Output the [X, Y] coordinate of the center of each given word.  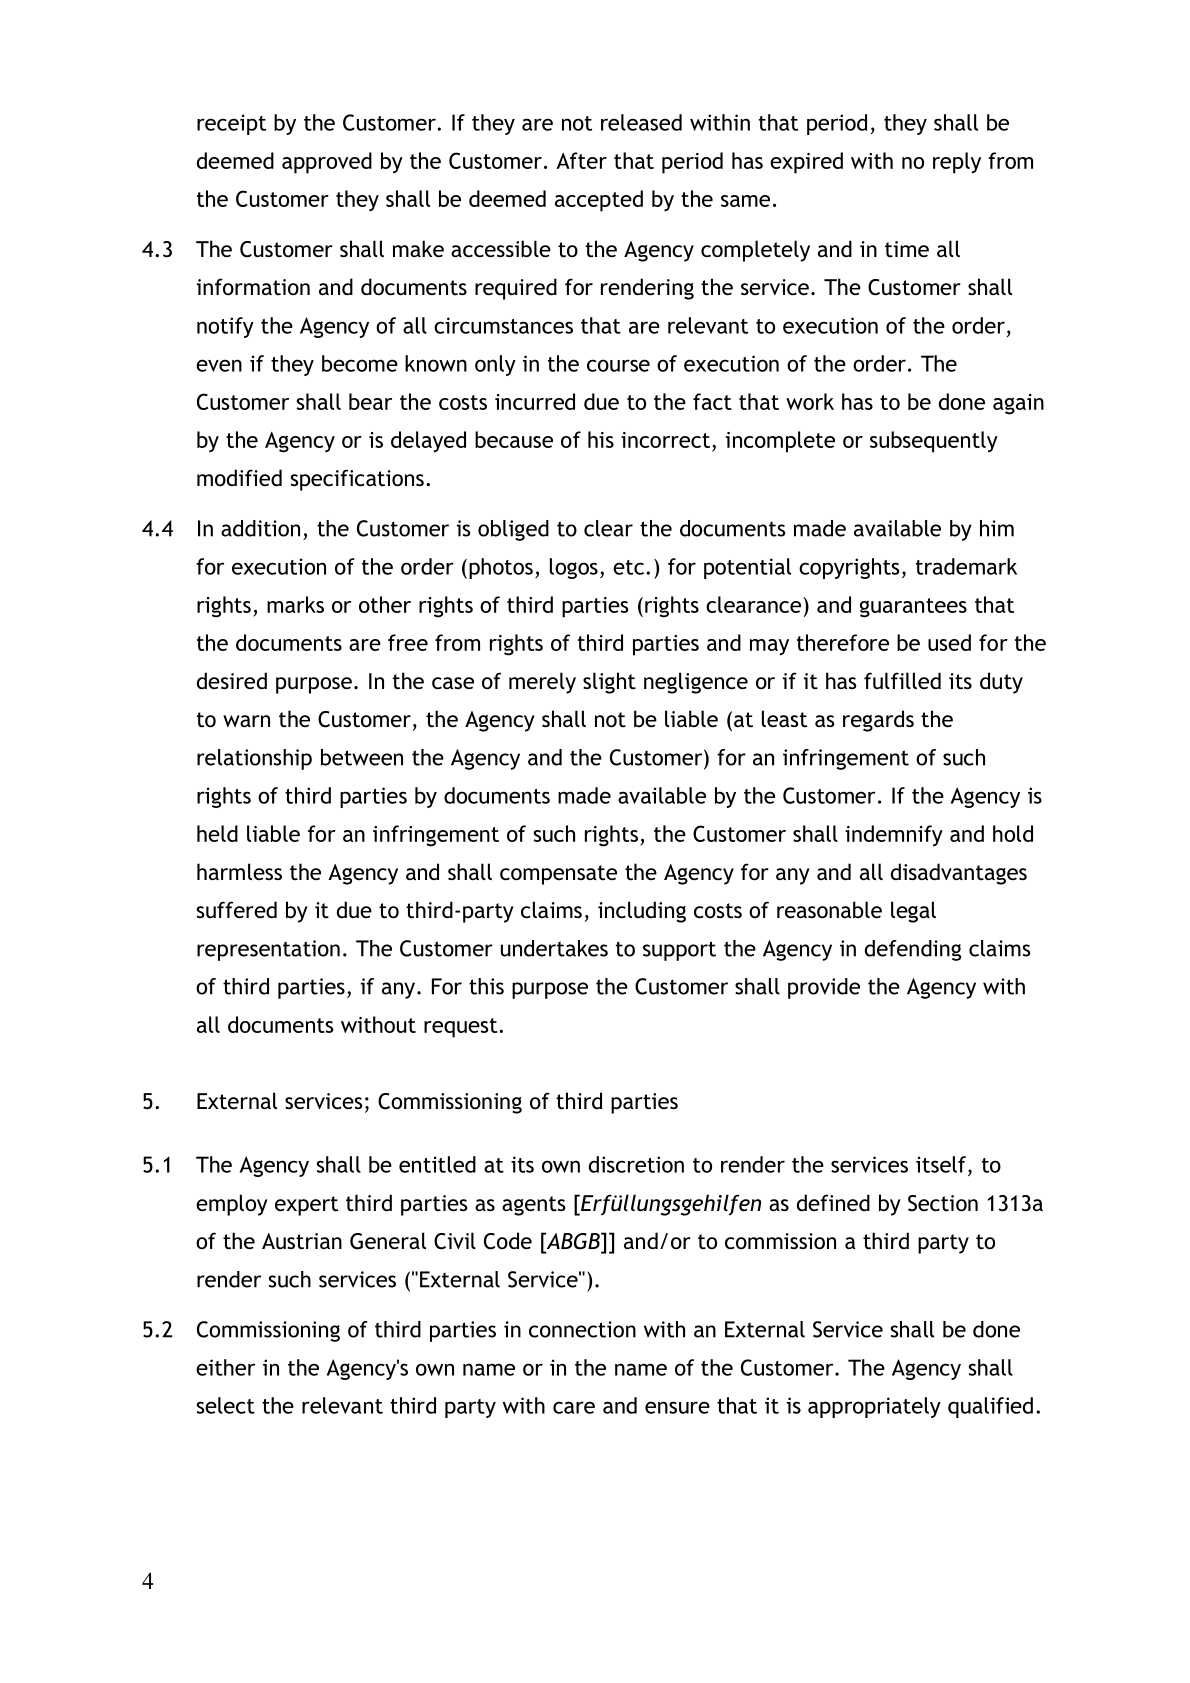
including [642, 912]
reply [957, 163]
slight [609, 683]
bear [370, 401]
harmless [239, 872]
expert [306, 1206]
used [949, 642]
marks [295, 604]
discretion [636, 1164]
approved [327, 163]
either [225, 1367]
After [581, 160]
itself [942, 1164]
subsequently [934, 442]
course [618, 365]
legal [913, 912]
